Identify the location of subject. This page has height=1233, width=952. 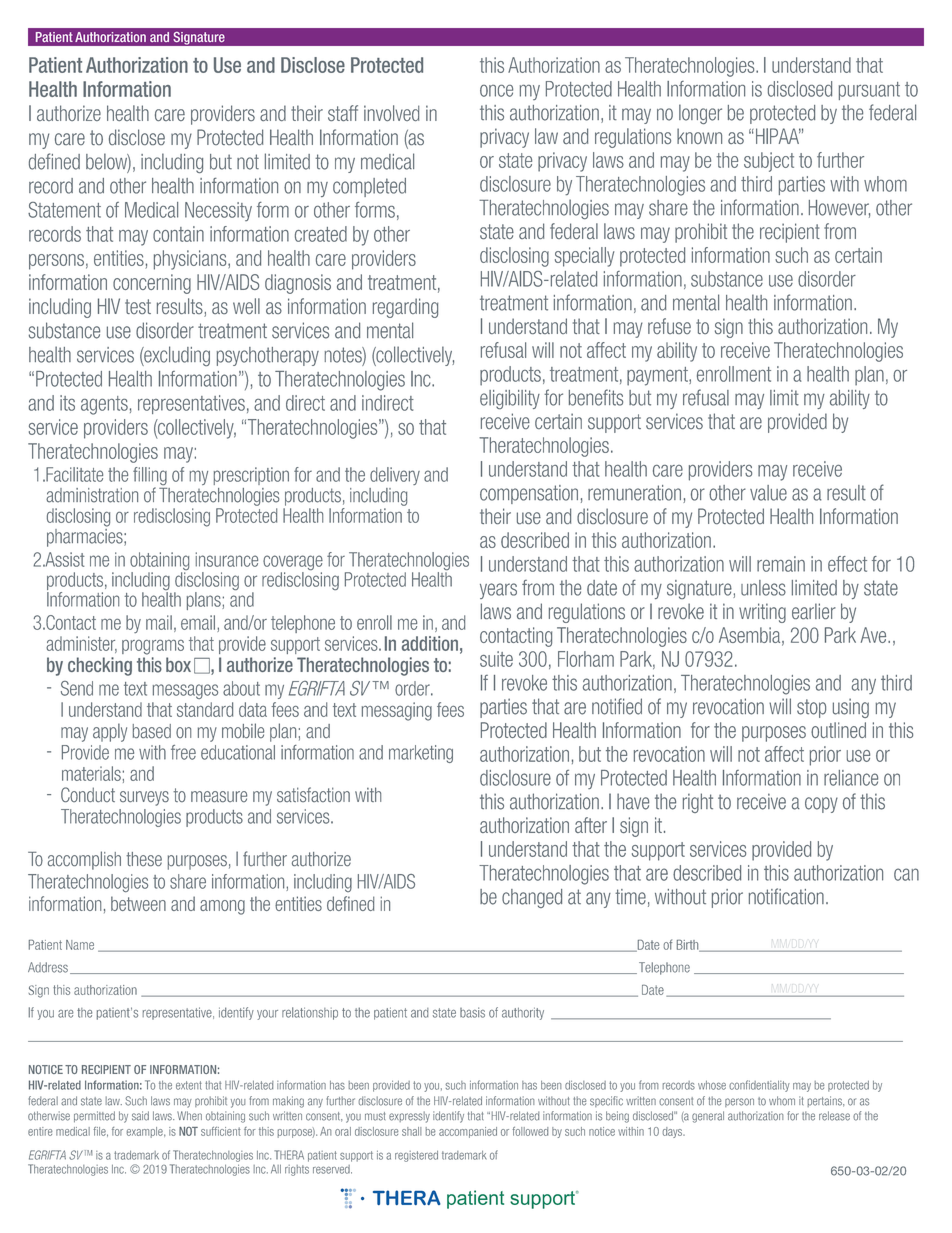
(769, 162).
